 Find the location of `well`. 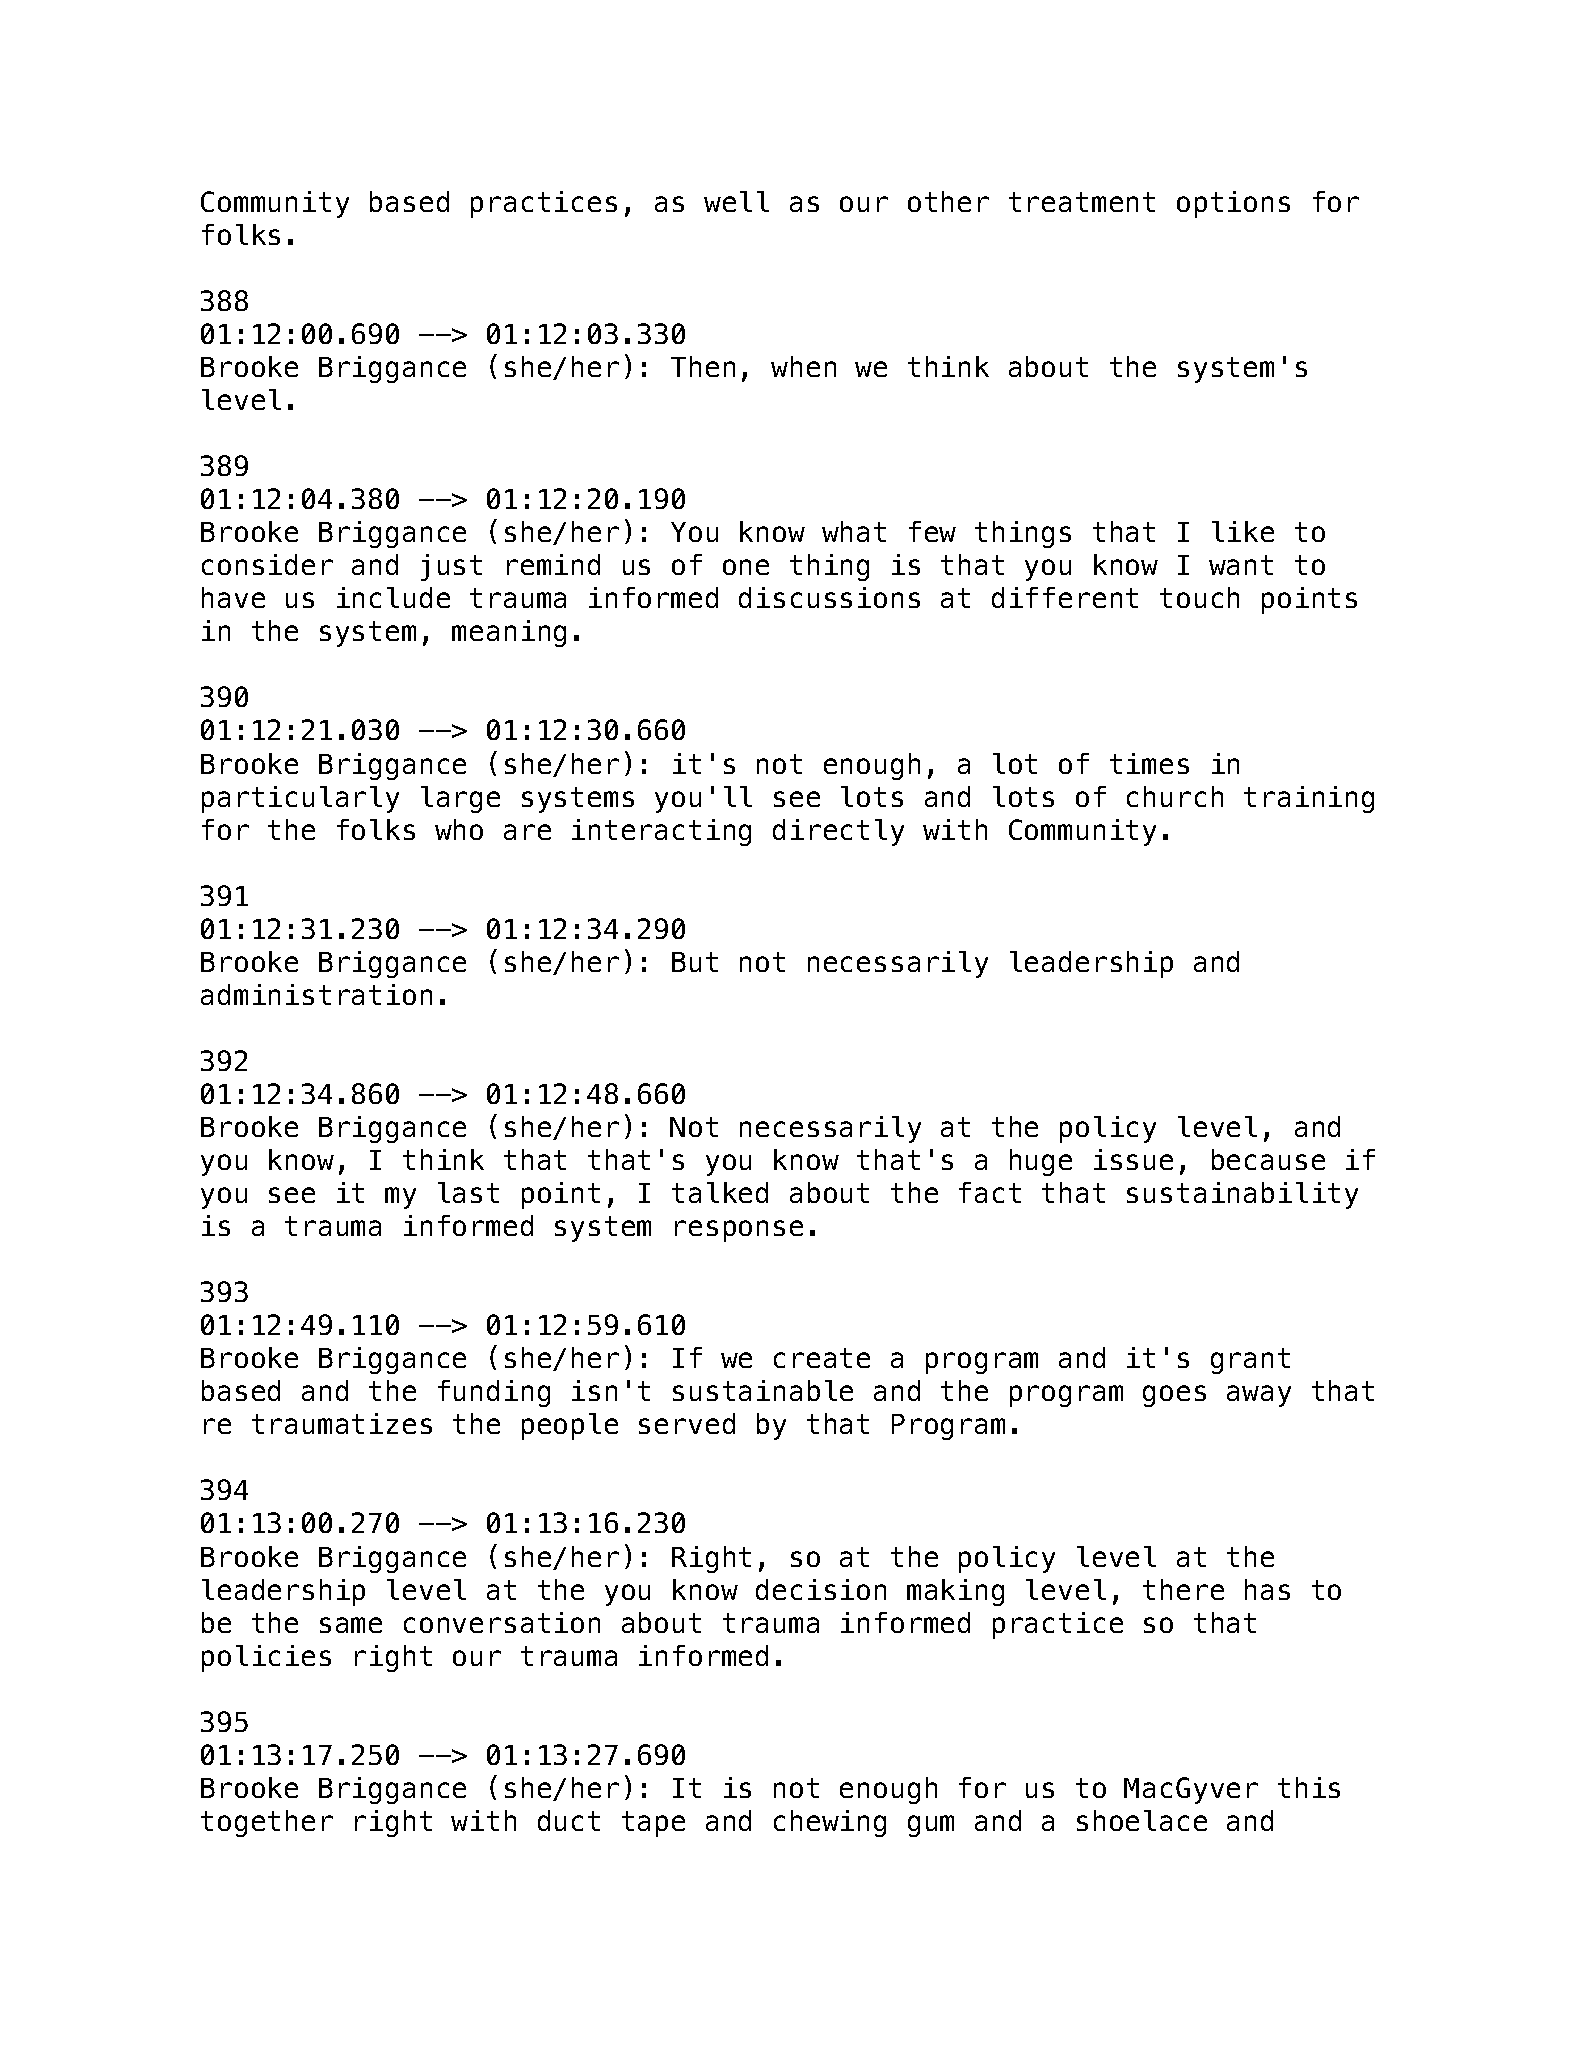

well is located at coordinates (736, 201).
